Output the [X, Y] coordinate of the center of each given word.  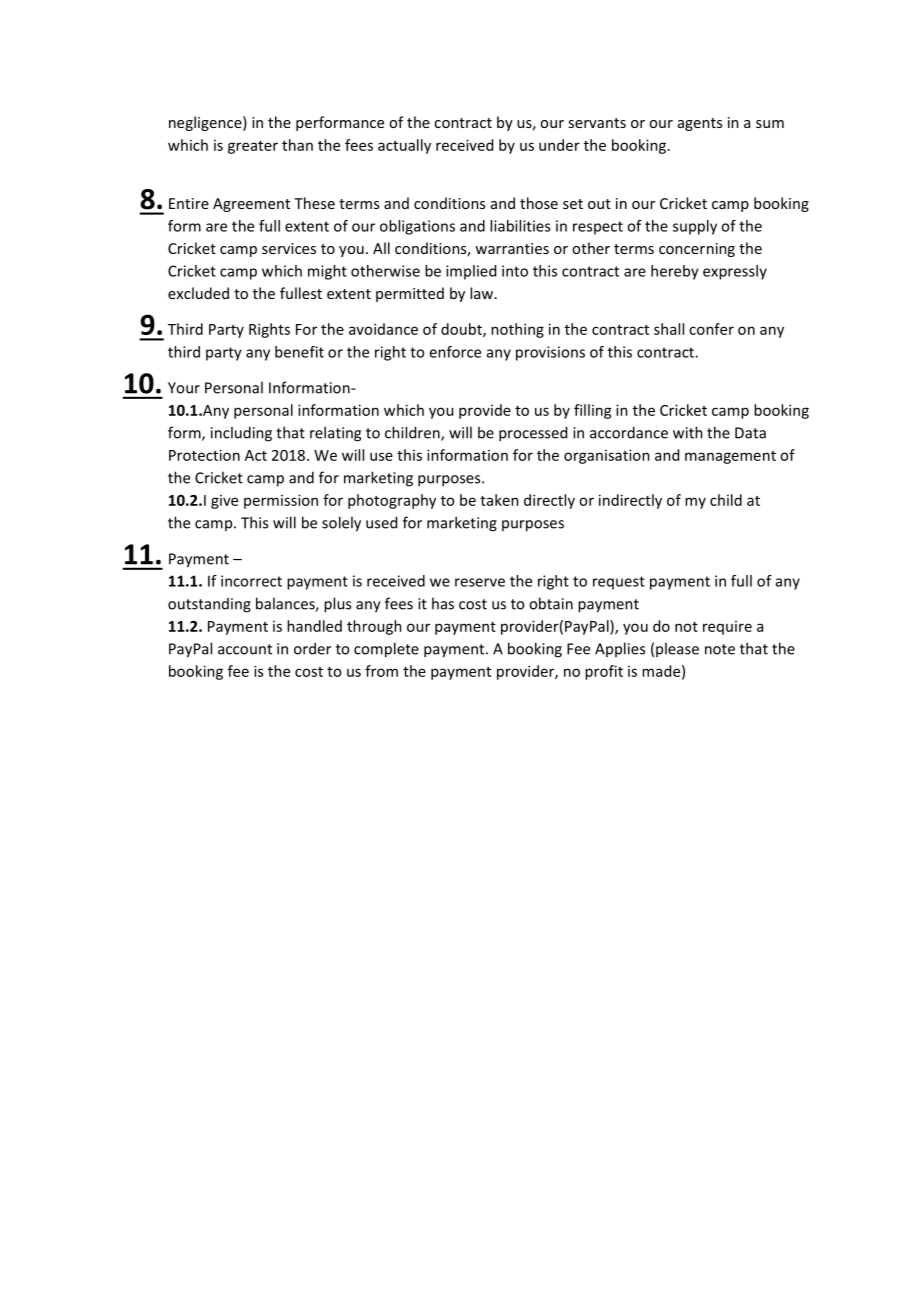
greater [253, 147]
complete [386, 650]
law [483, 293]
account [245, 649]
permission [281, 501]
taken [499, 500]
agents [700, 124]
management [730, 457]
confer [711, 329]
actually [404, 146]
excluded [198, 293]
